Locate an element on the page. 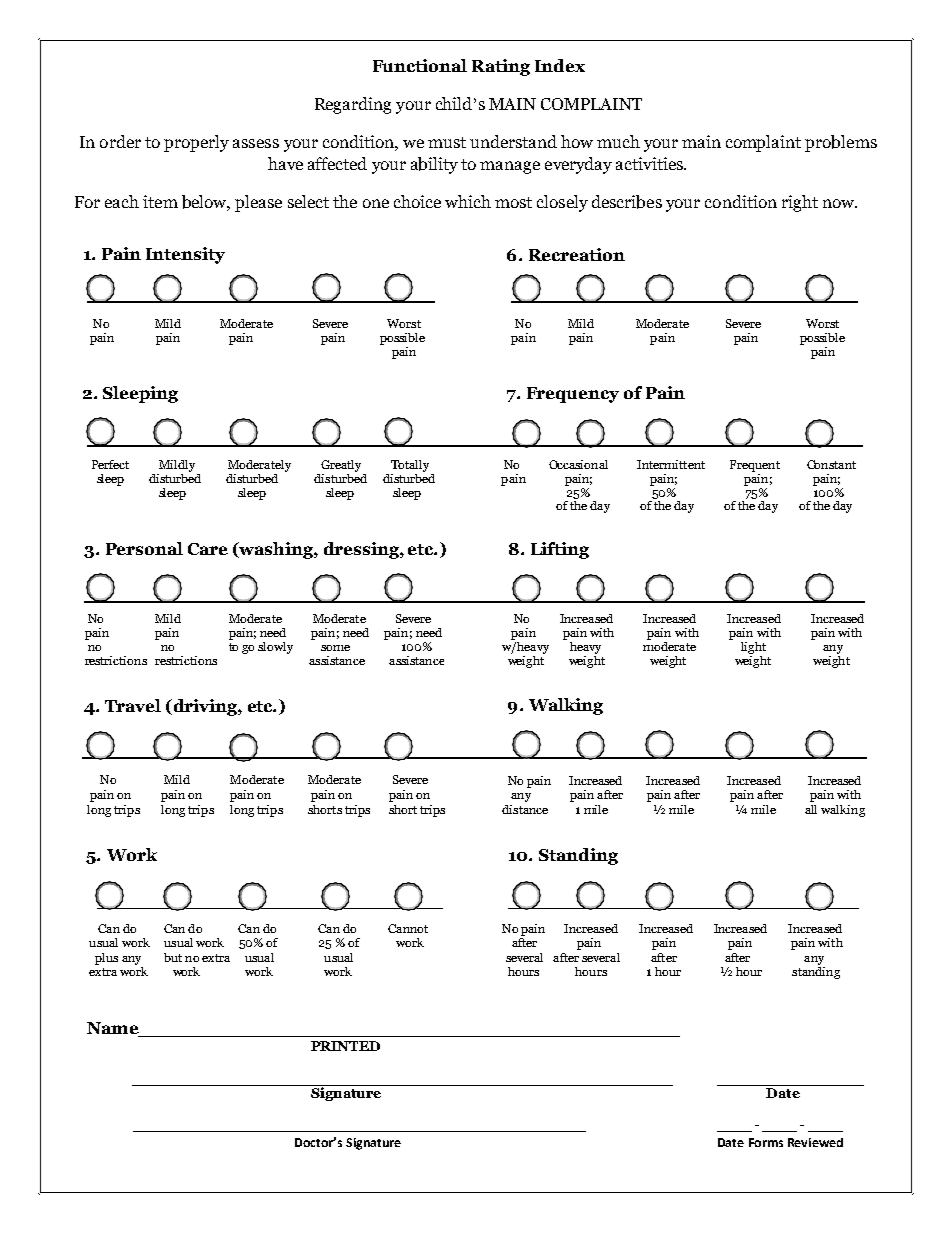 Image resolution: width=952 pixels, height=1233 pixels. Frequency is located at coordinates (573, 395).
